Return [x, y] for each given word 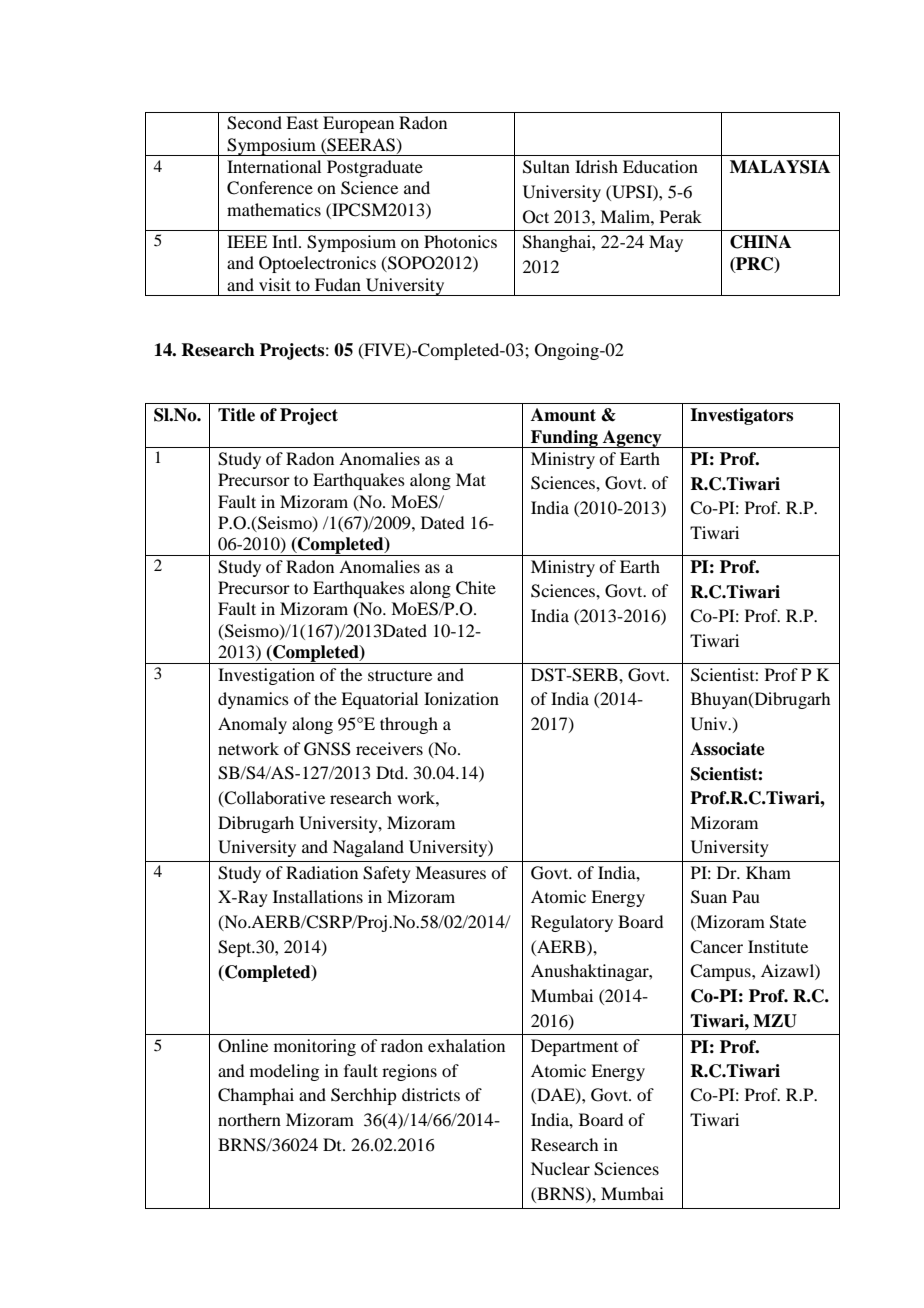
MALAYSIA [780, 167]
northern [249, 1119]
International [274, 166]
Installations [318, 896]
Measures [450, 872]
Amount [563, 415]
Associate [727, 749]
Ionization [461, 698]
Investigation [266, 676]
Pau [746, 896]
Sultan [546, 167]
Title [236, 415]
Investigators [741, 416]
